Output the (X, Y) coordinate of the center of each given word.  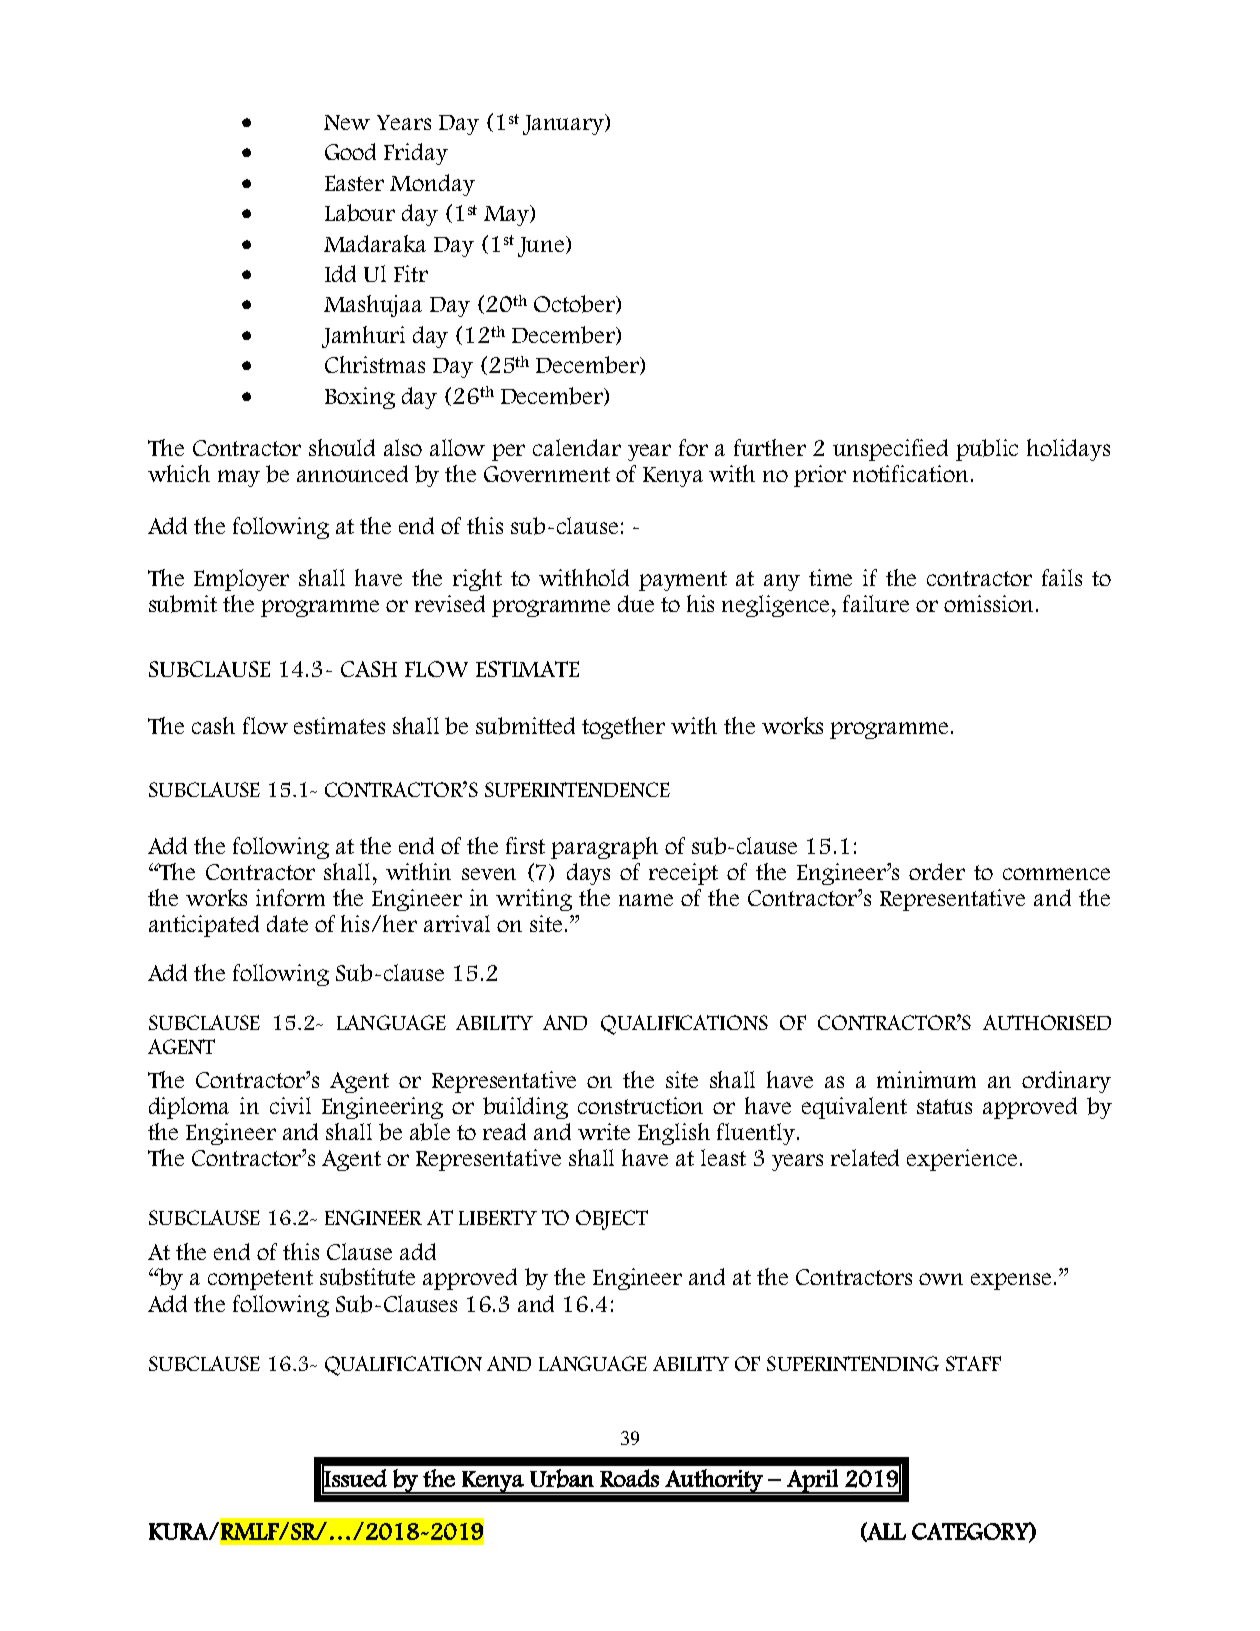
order (937, 871)
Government (547, 474)
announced (352, 473)
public (987, 450)
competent (260, 1280)
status (944, 1106)
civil (290, 1105)
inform (290, 897)
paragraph (604, 848)
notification (910, 473)
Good (350, 151)
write (604, 1131)
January (564, 124)
